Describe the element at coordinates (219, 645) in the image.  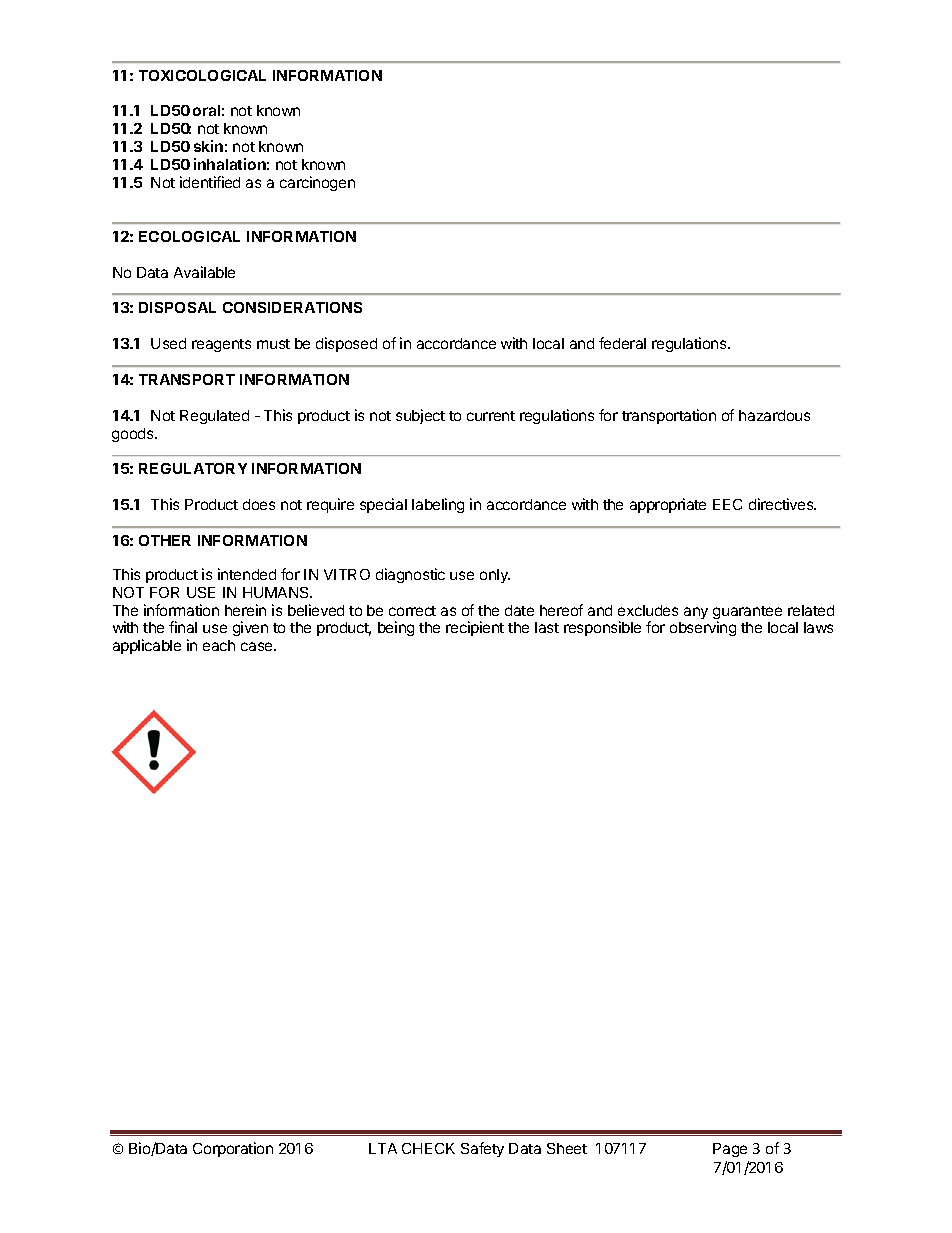
I see `each` at that location.
